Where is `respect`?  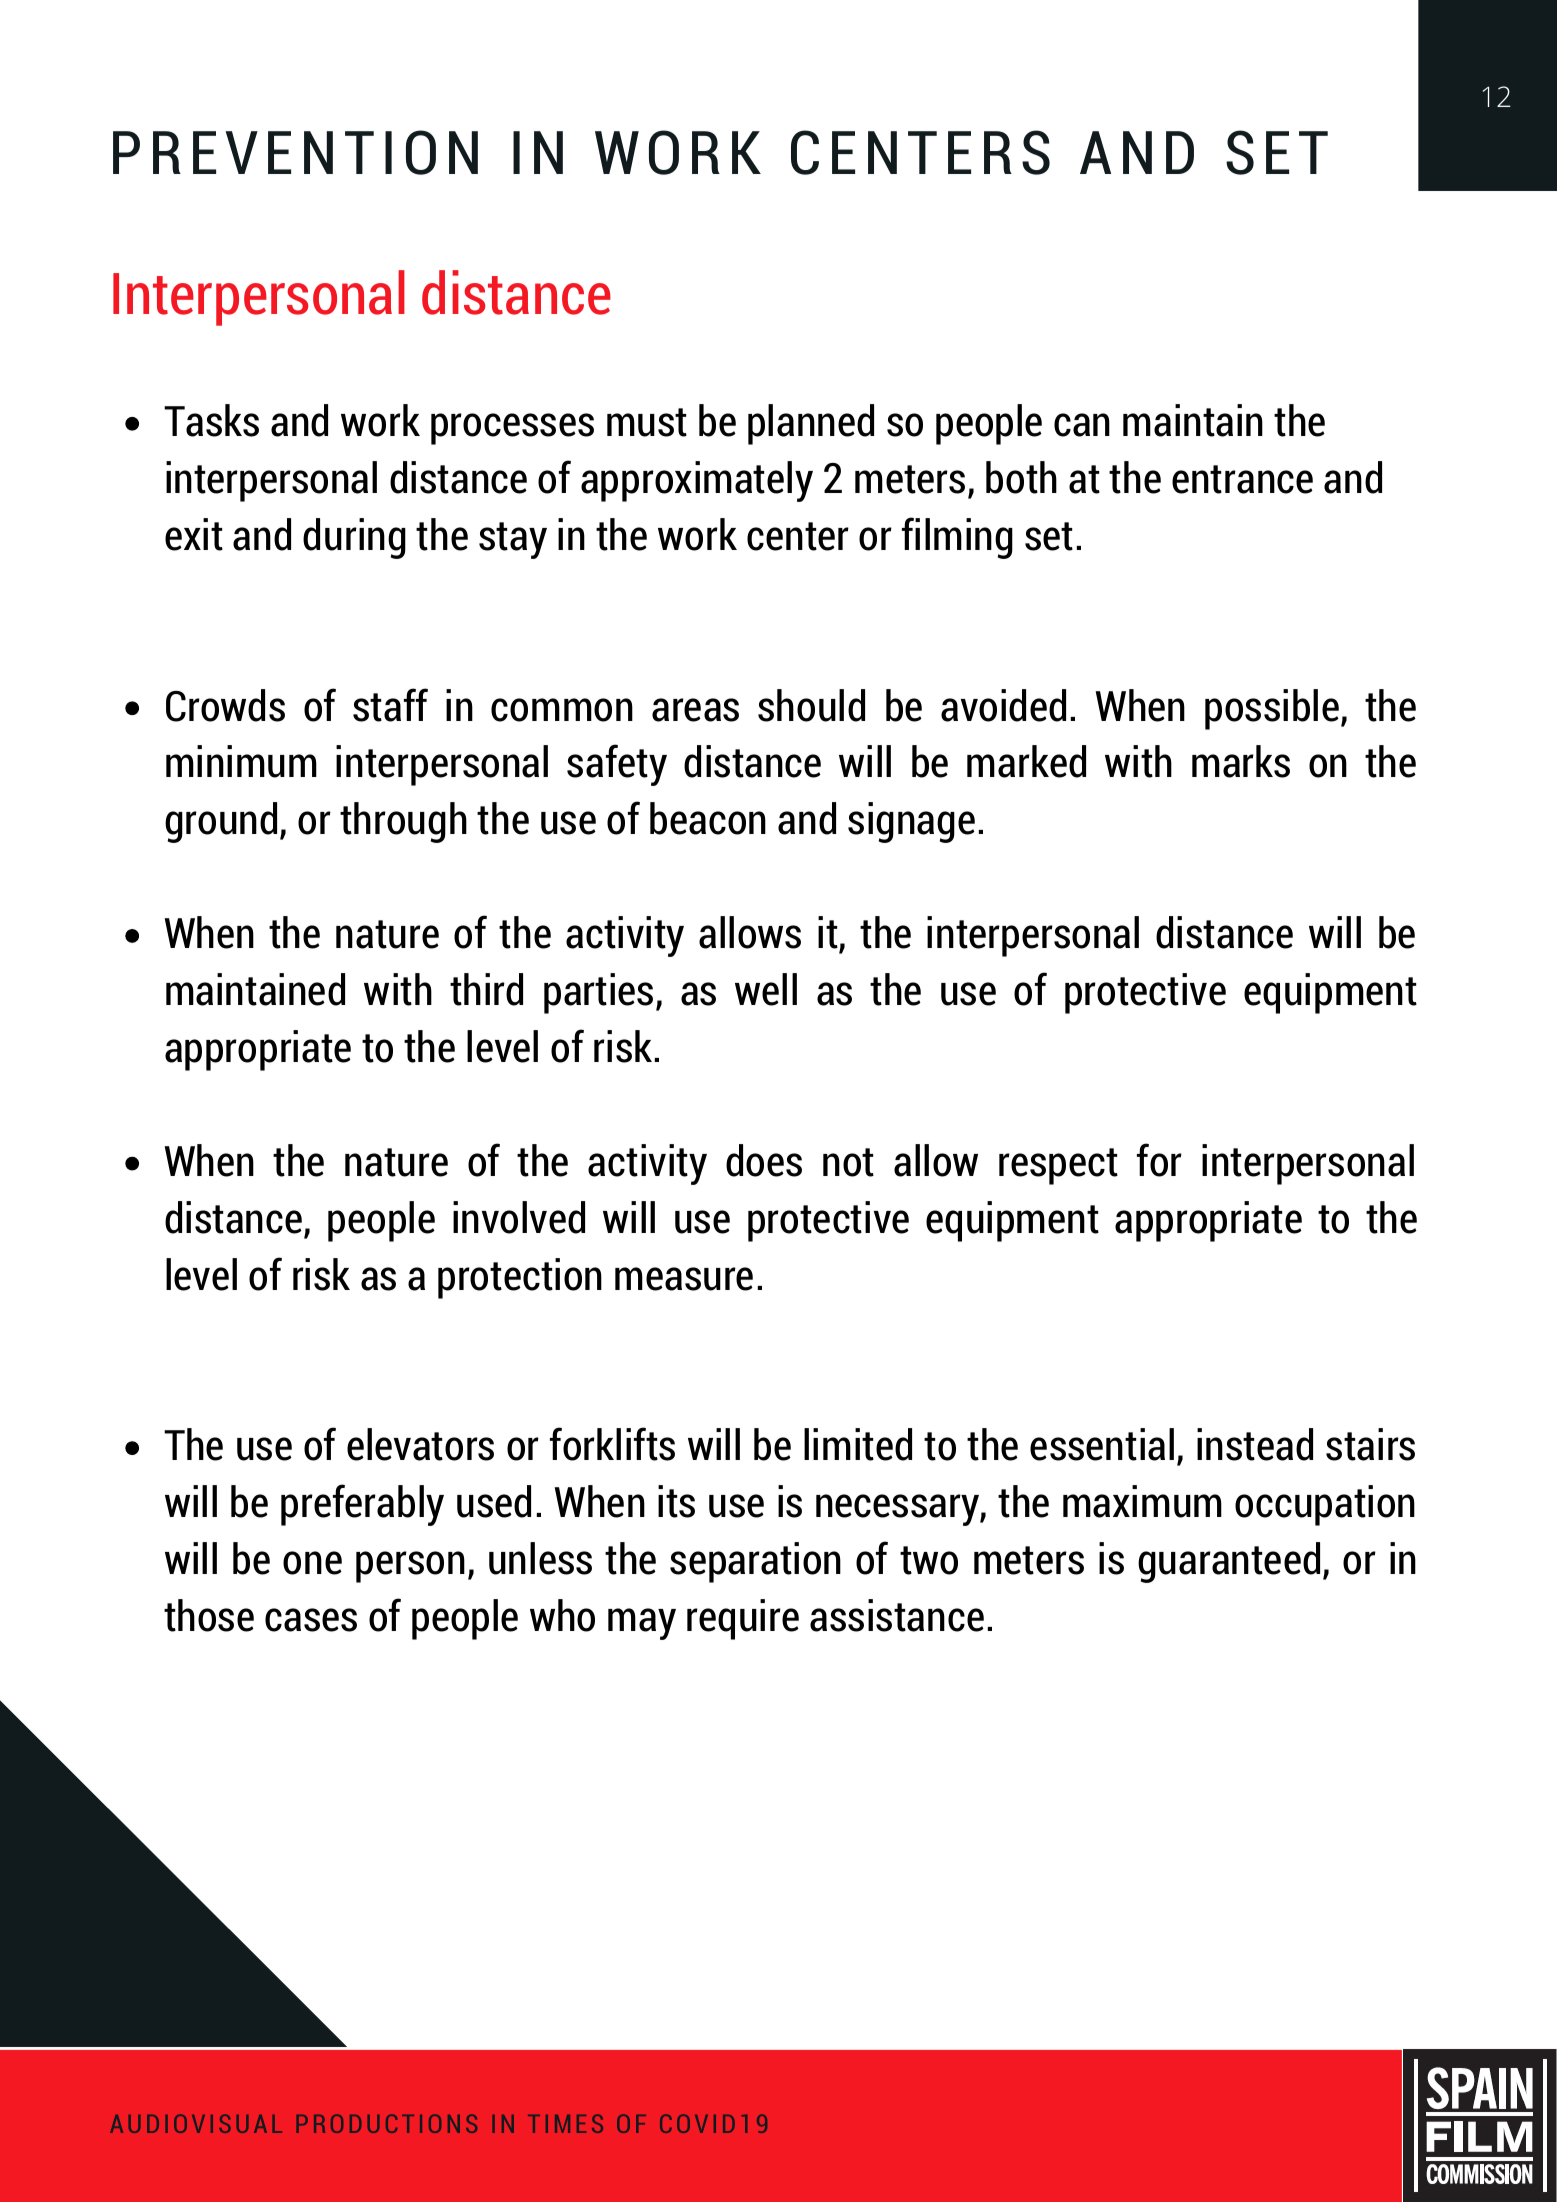
respect is located at coordinates (1058, 1166).
